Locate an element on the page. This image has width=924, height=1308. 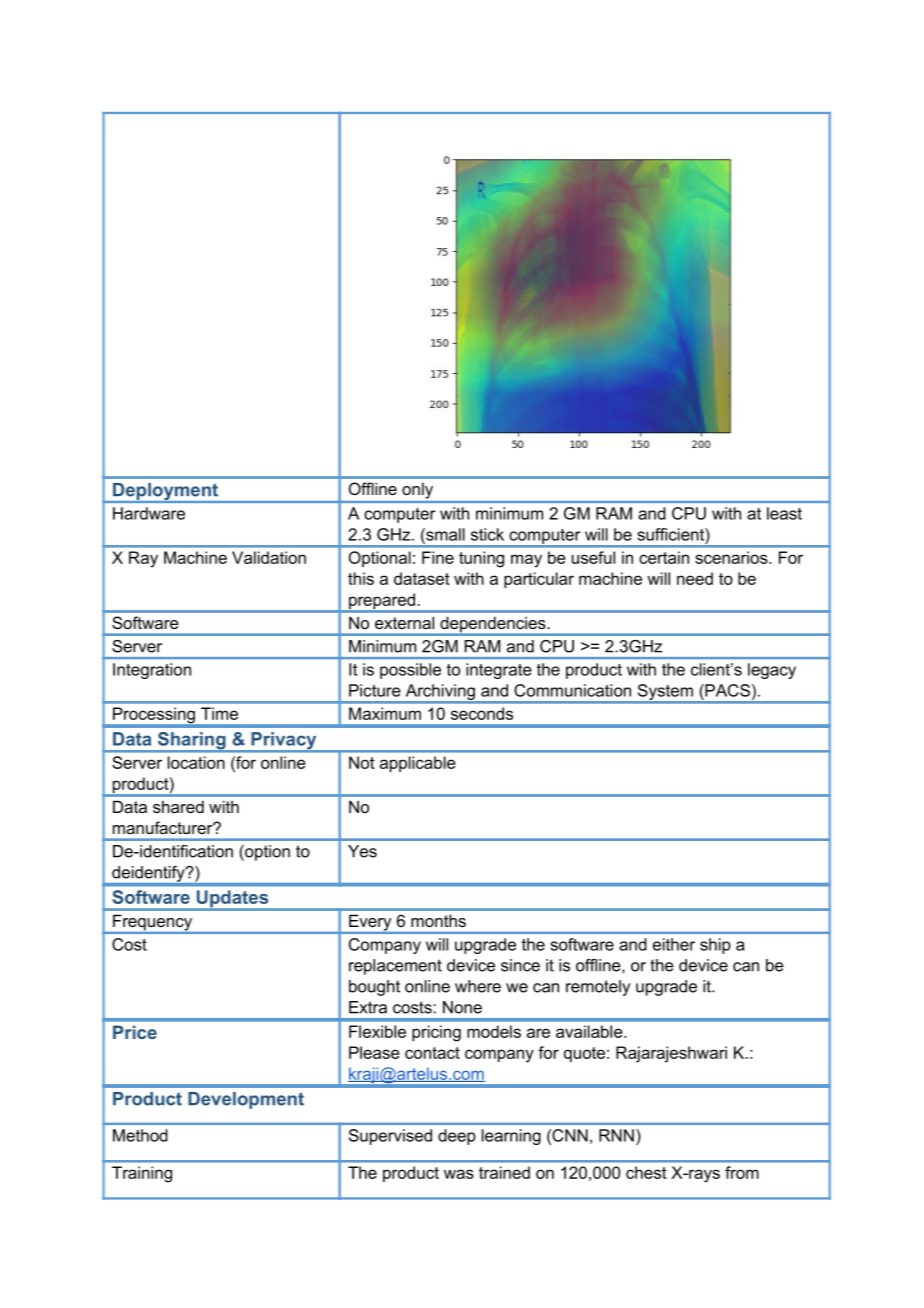
Price is located at coordinates (135, 1032).
